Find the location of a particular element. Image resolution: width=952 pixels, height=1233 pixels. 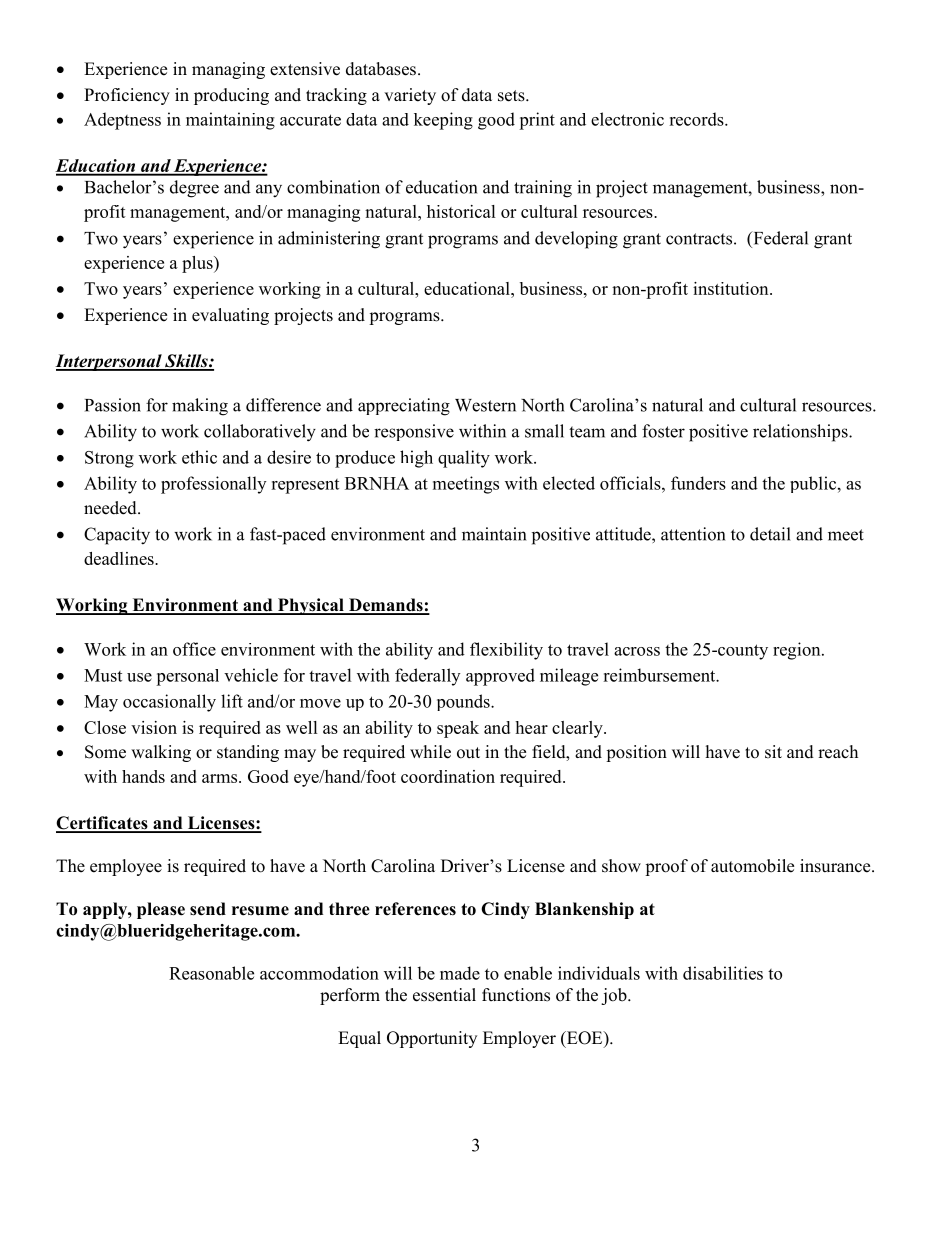

Western is located at coordinates (485, 405).
